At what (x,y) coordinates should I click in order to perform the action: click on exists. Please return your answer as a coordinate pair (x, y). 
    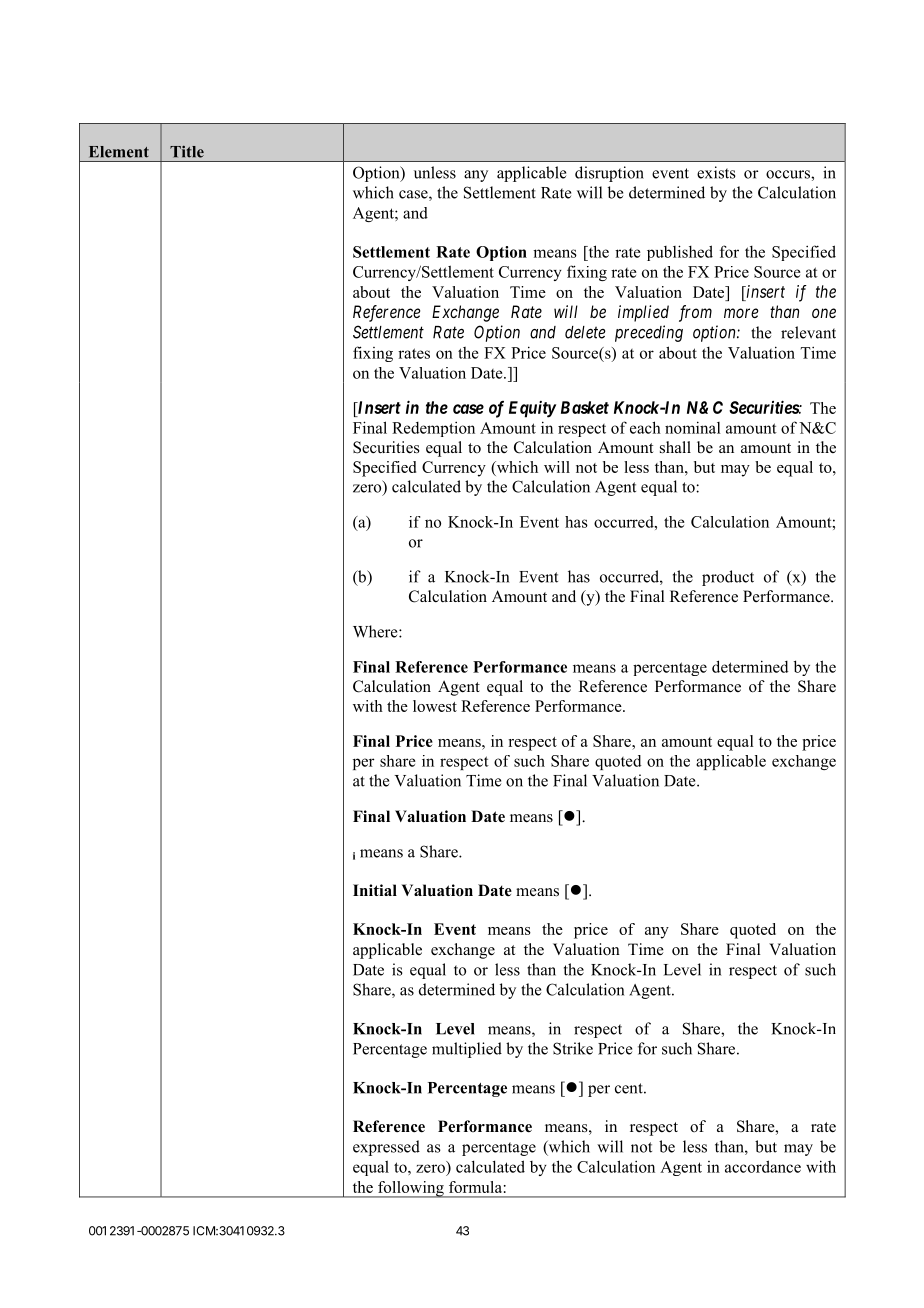
    Looking at the image, I should click on (716, 172).
